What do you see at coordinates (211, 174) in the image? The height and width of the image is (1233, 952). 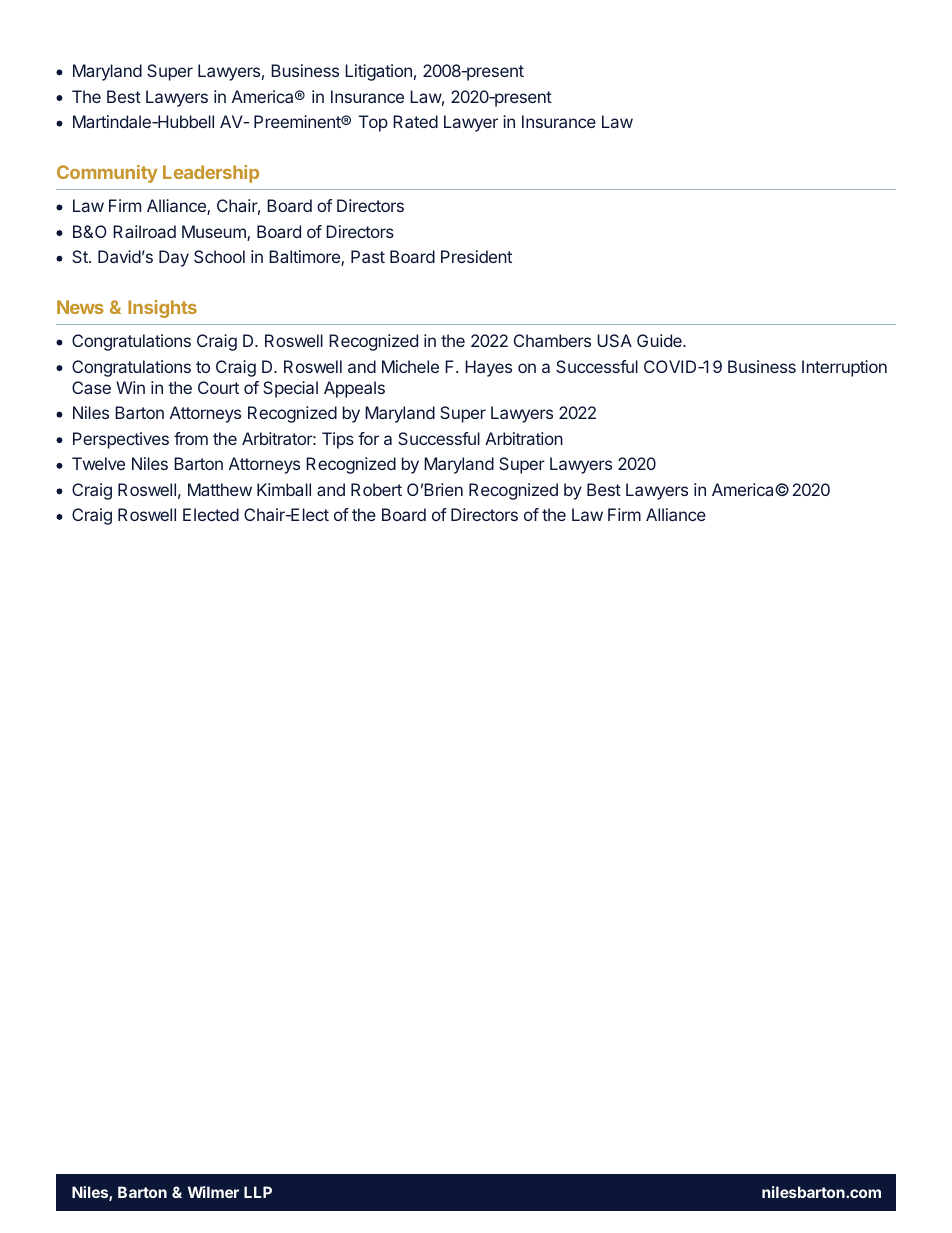 I see `Leadership` at bounding box center [211, 174].
